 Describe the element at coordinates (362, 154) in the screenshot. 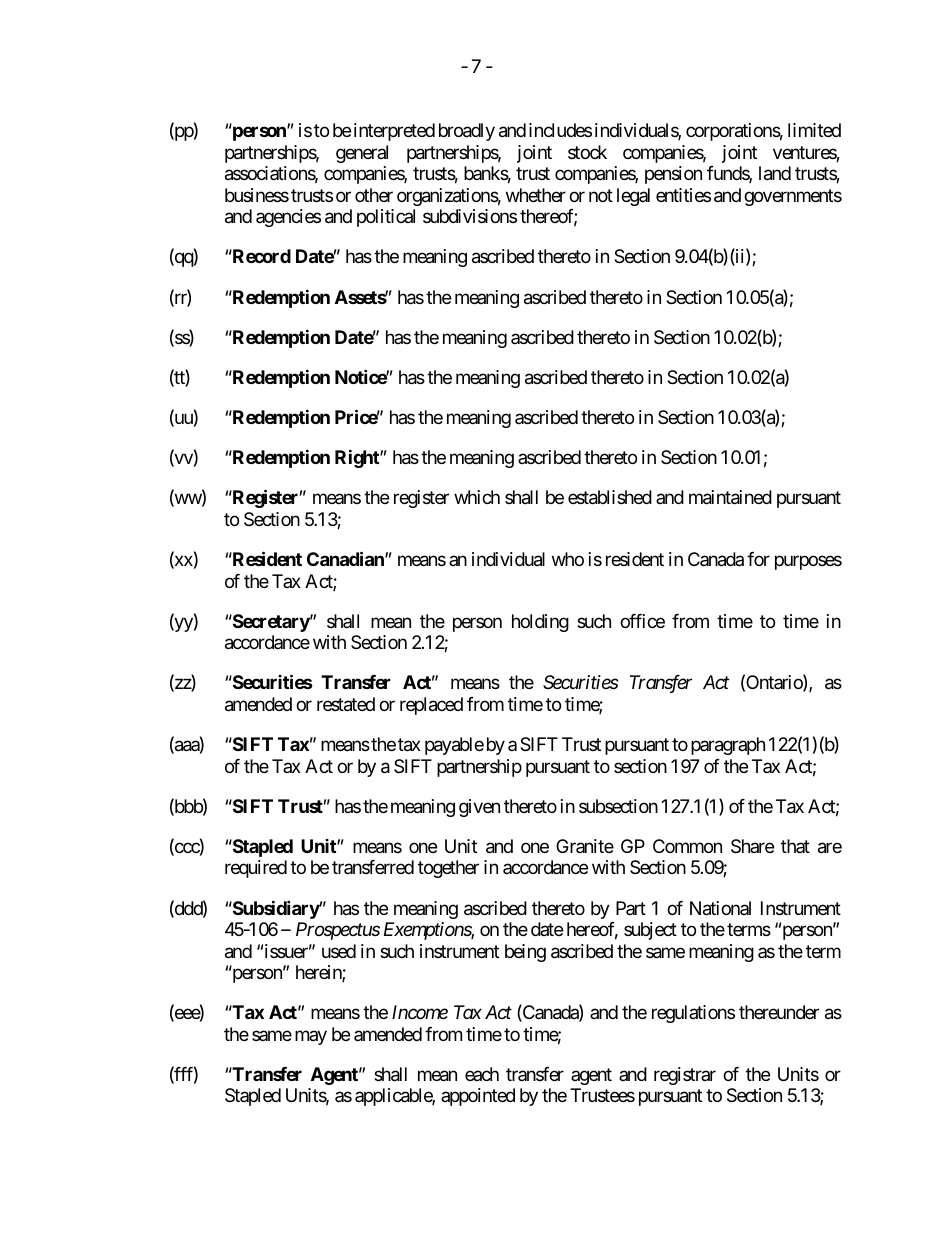

I see `general` at that location.
